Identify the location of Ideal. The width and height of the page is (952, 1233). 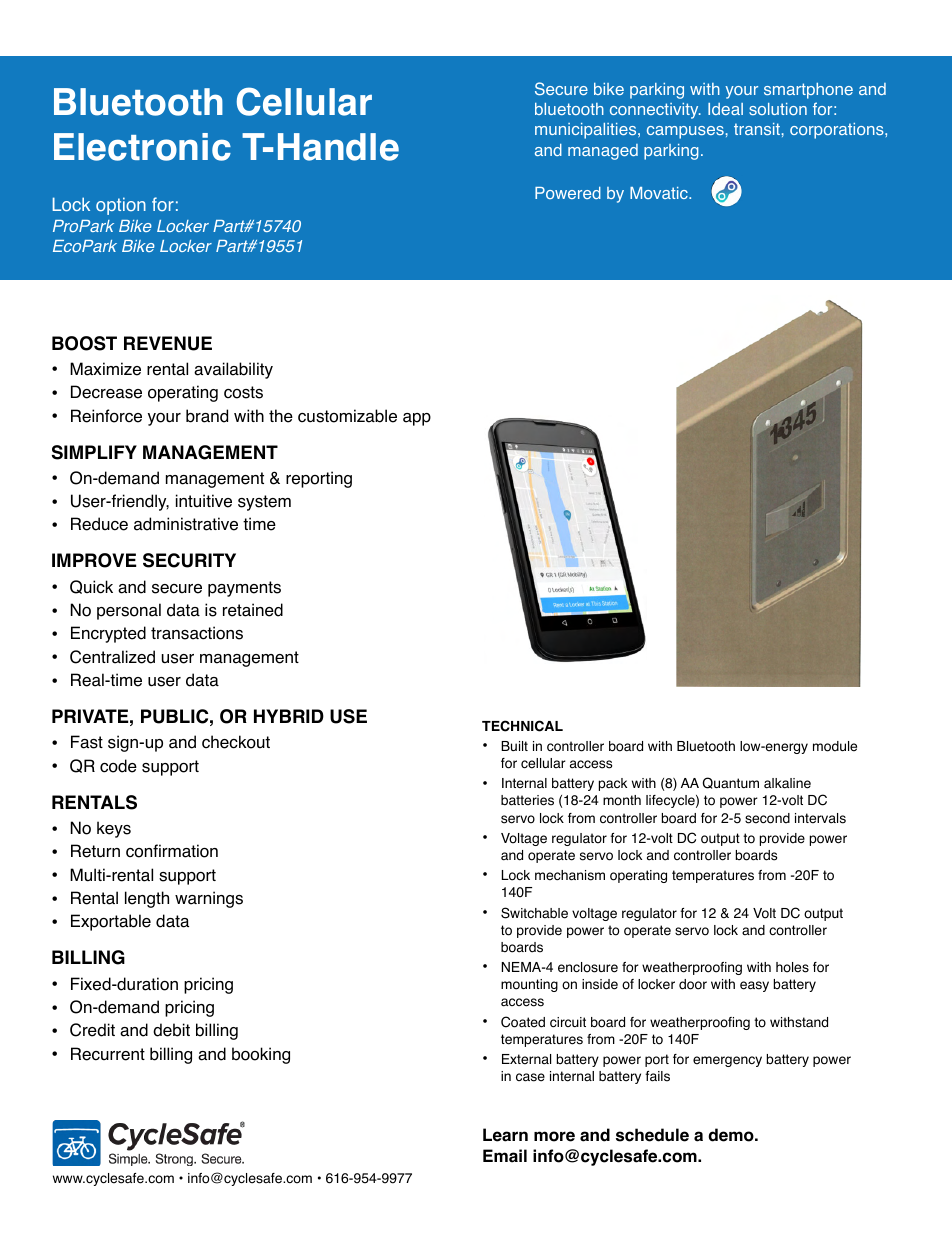
(725, 109).
